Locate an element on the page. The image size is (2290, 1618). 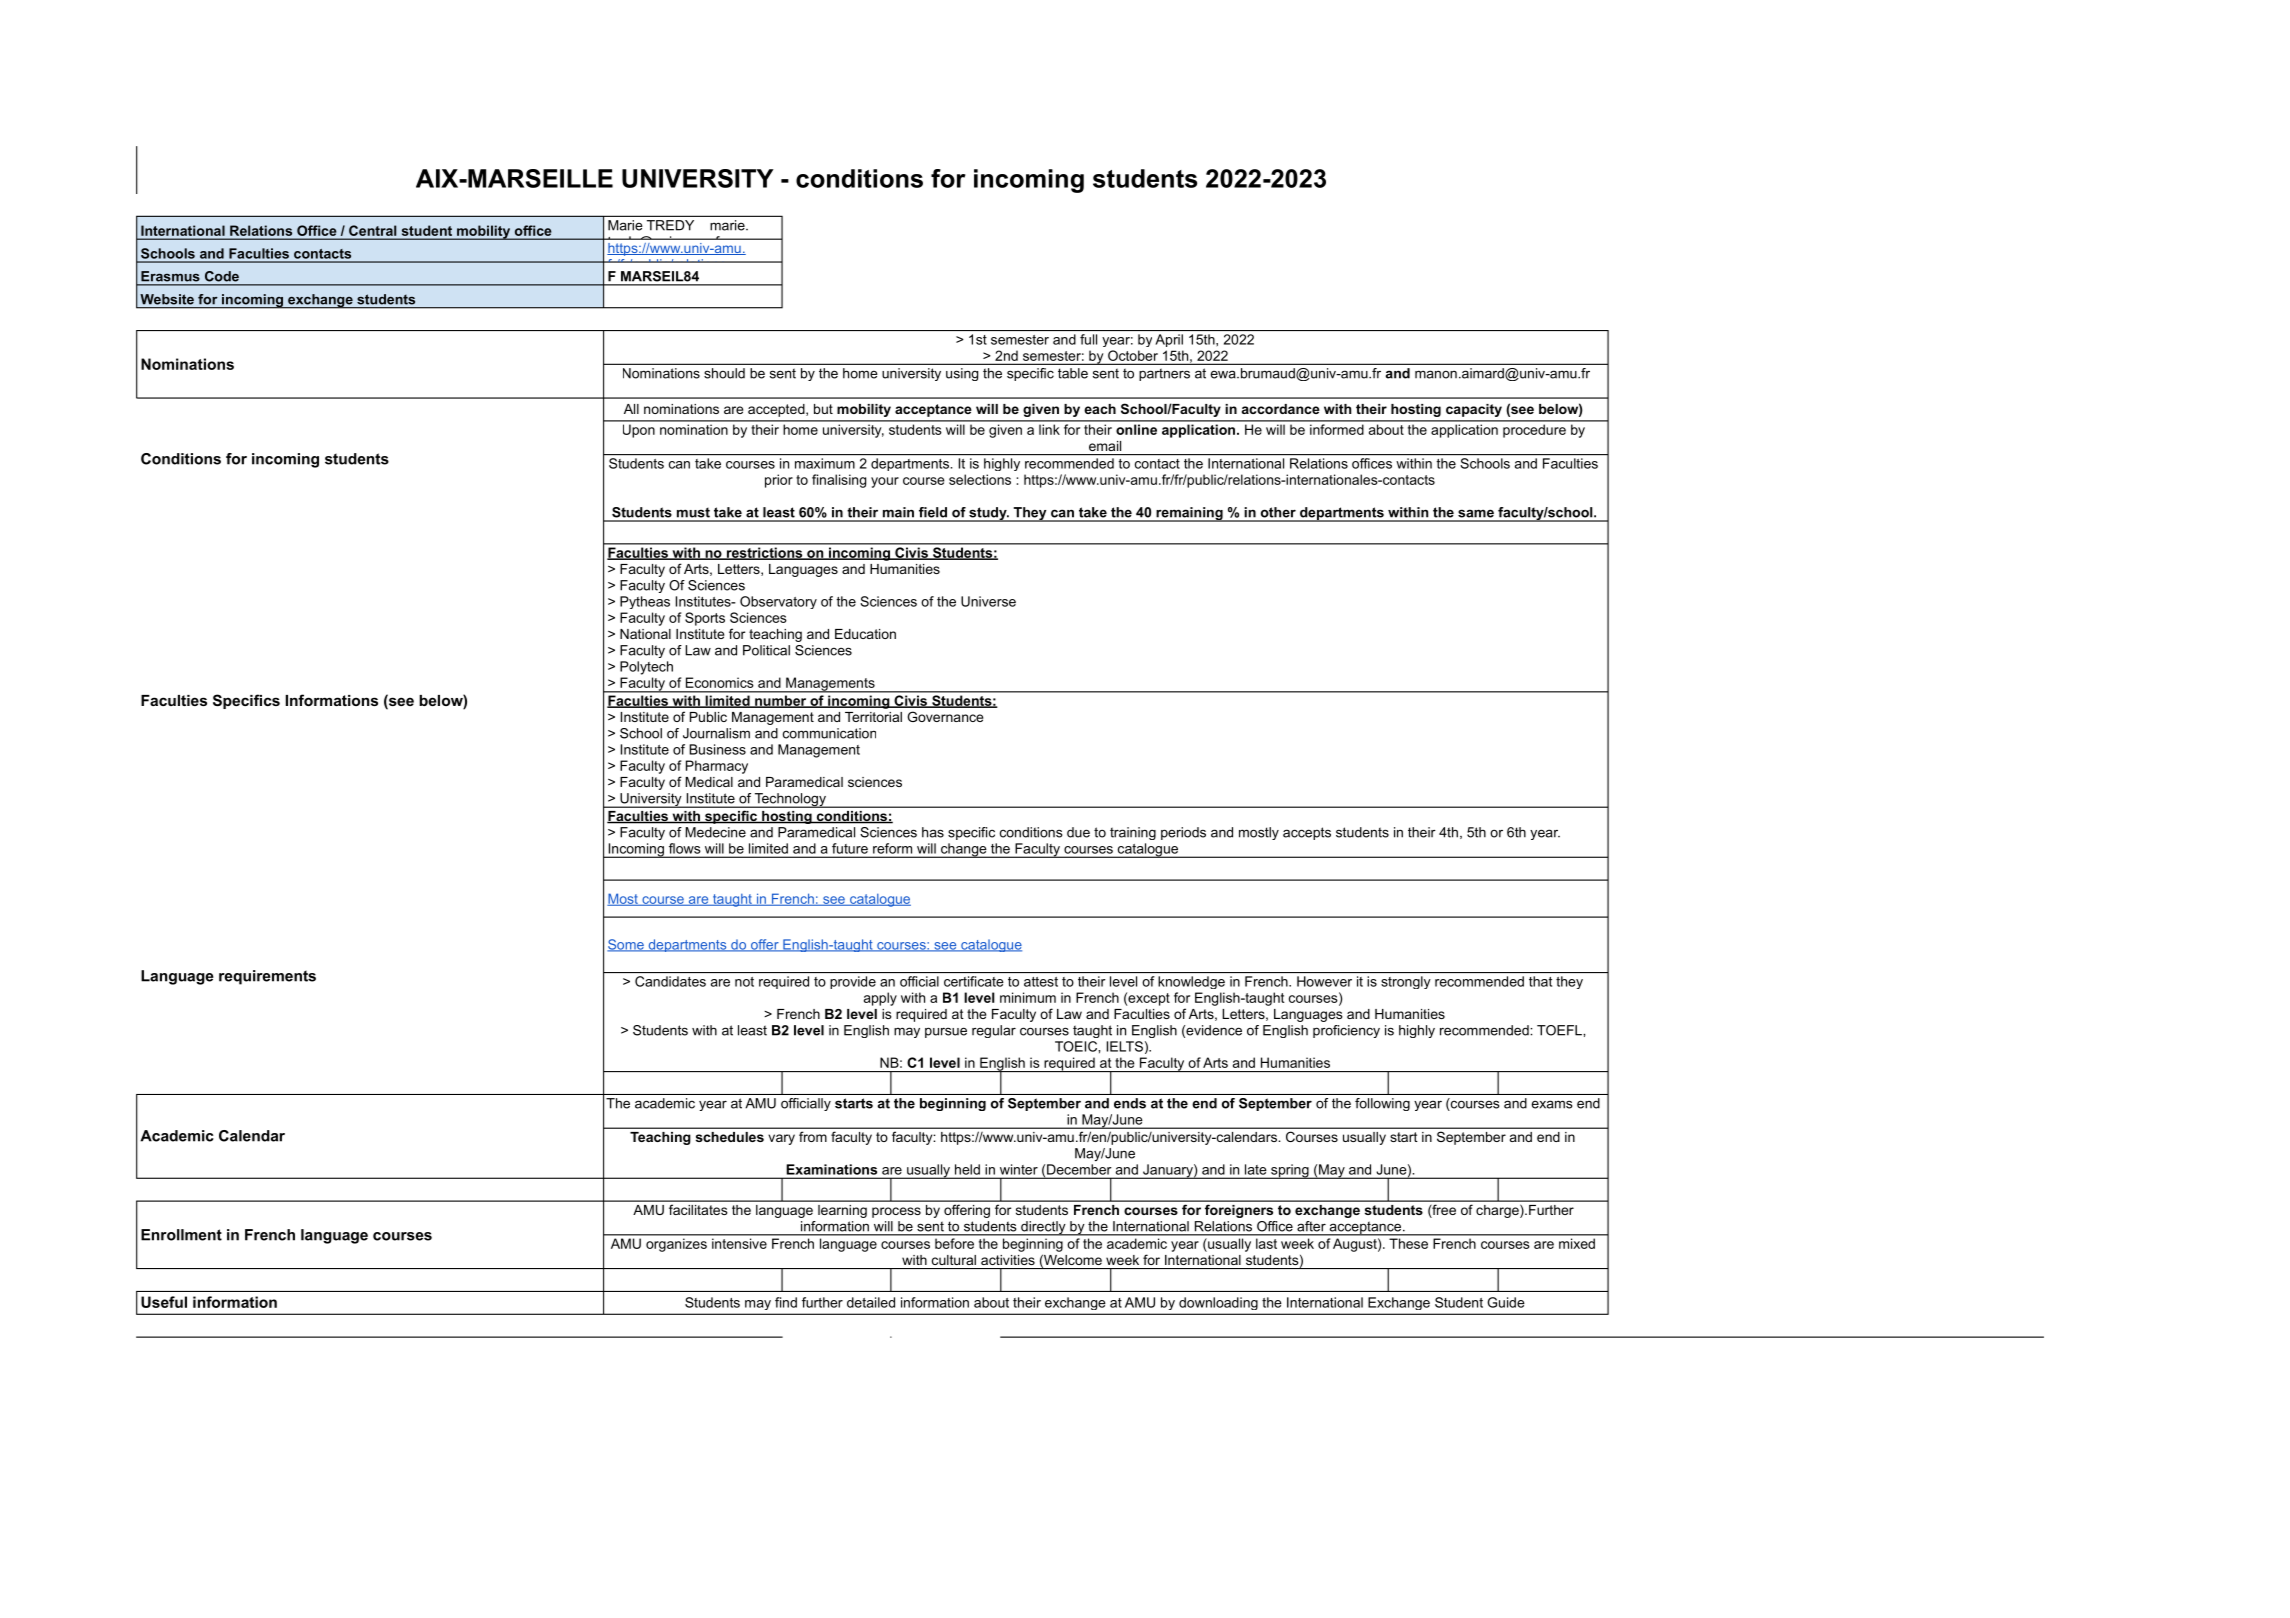
capacity is located at coordinates (1474, 410).
